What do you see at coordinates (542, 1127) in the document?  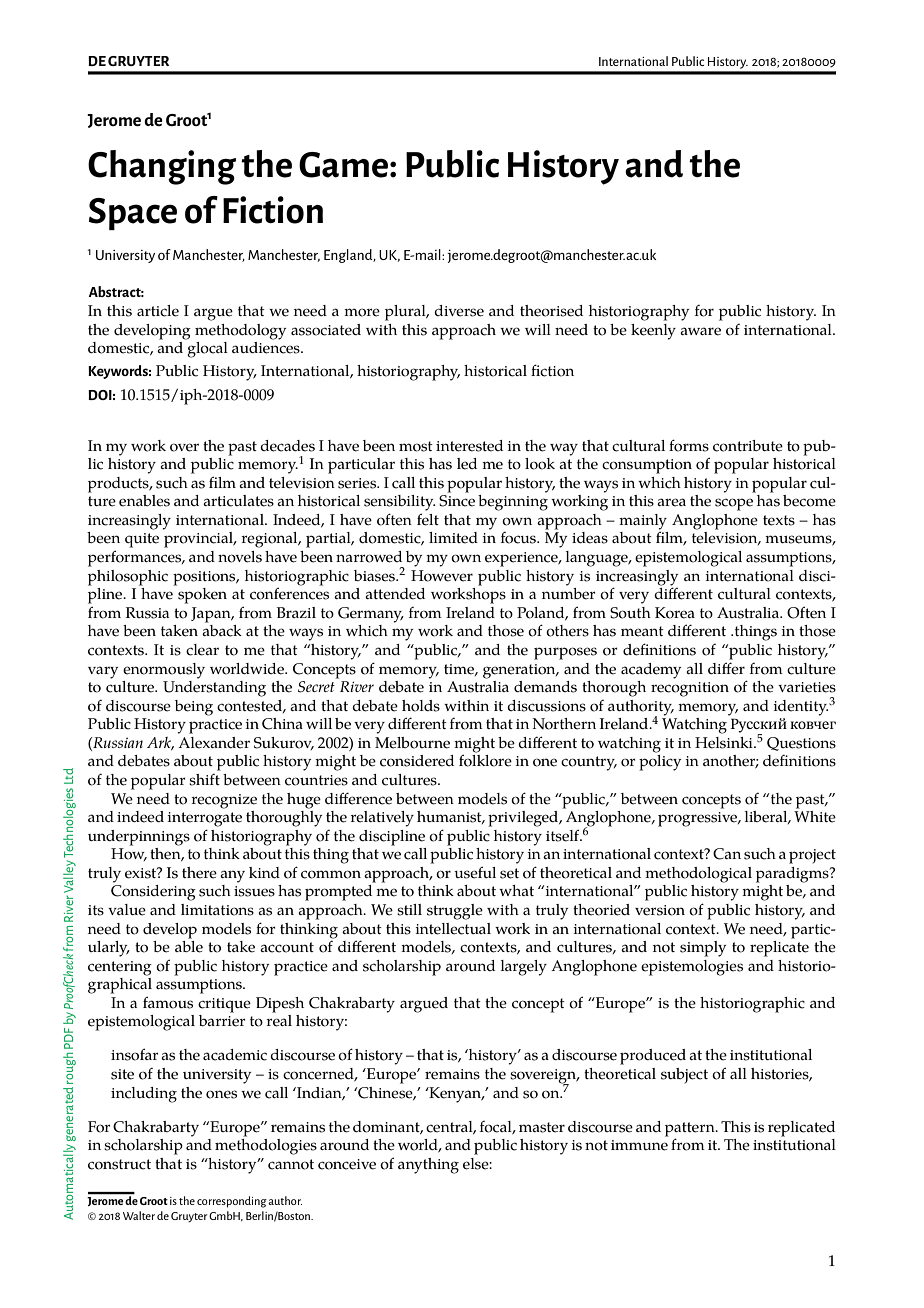 I see `master` at bounding box center [542, 1127].
